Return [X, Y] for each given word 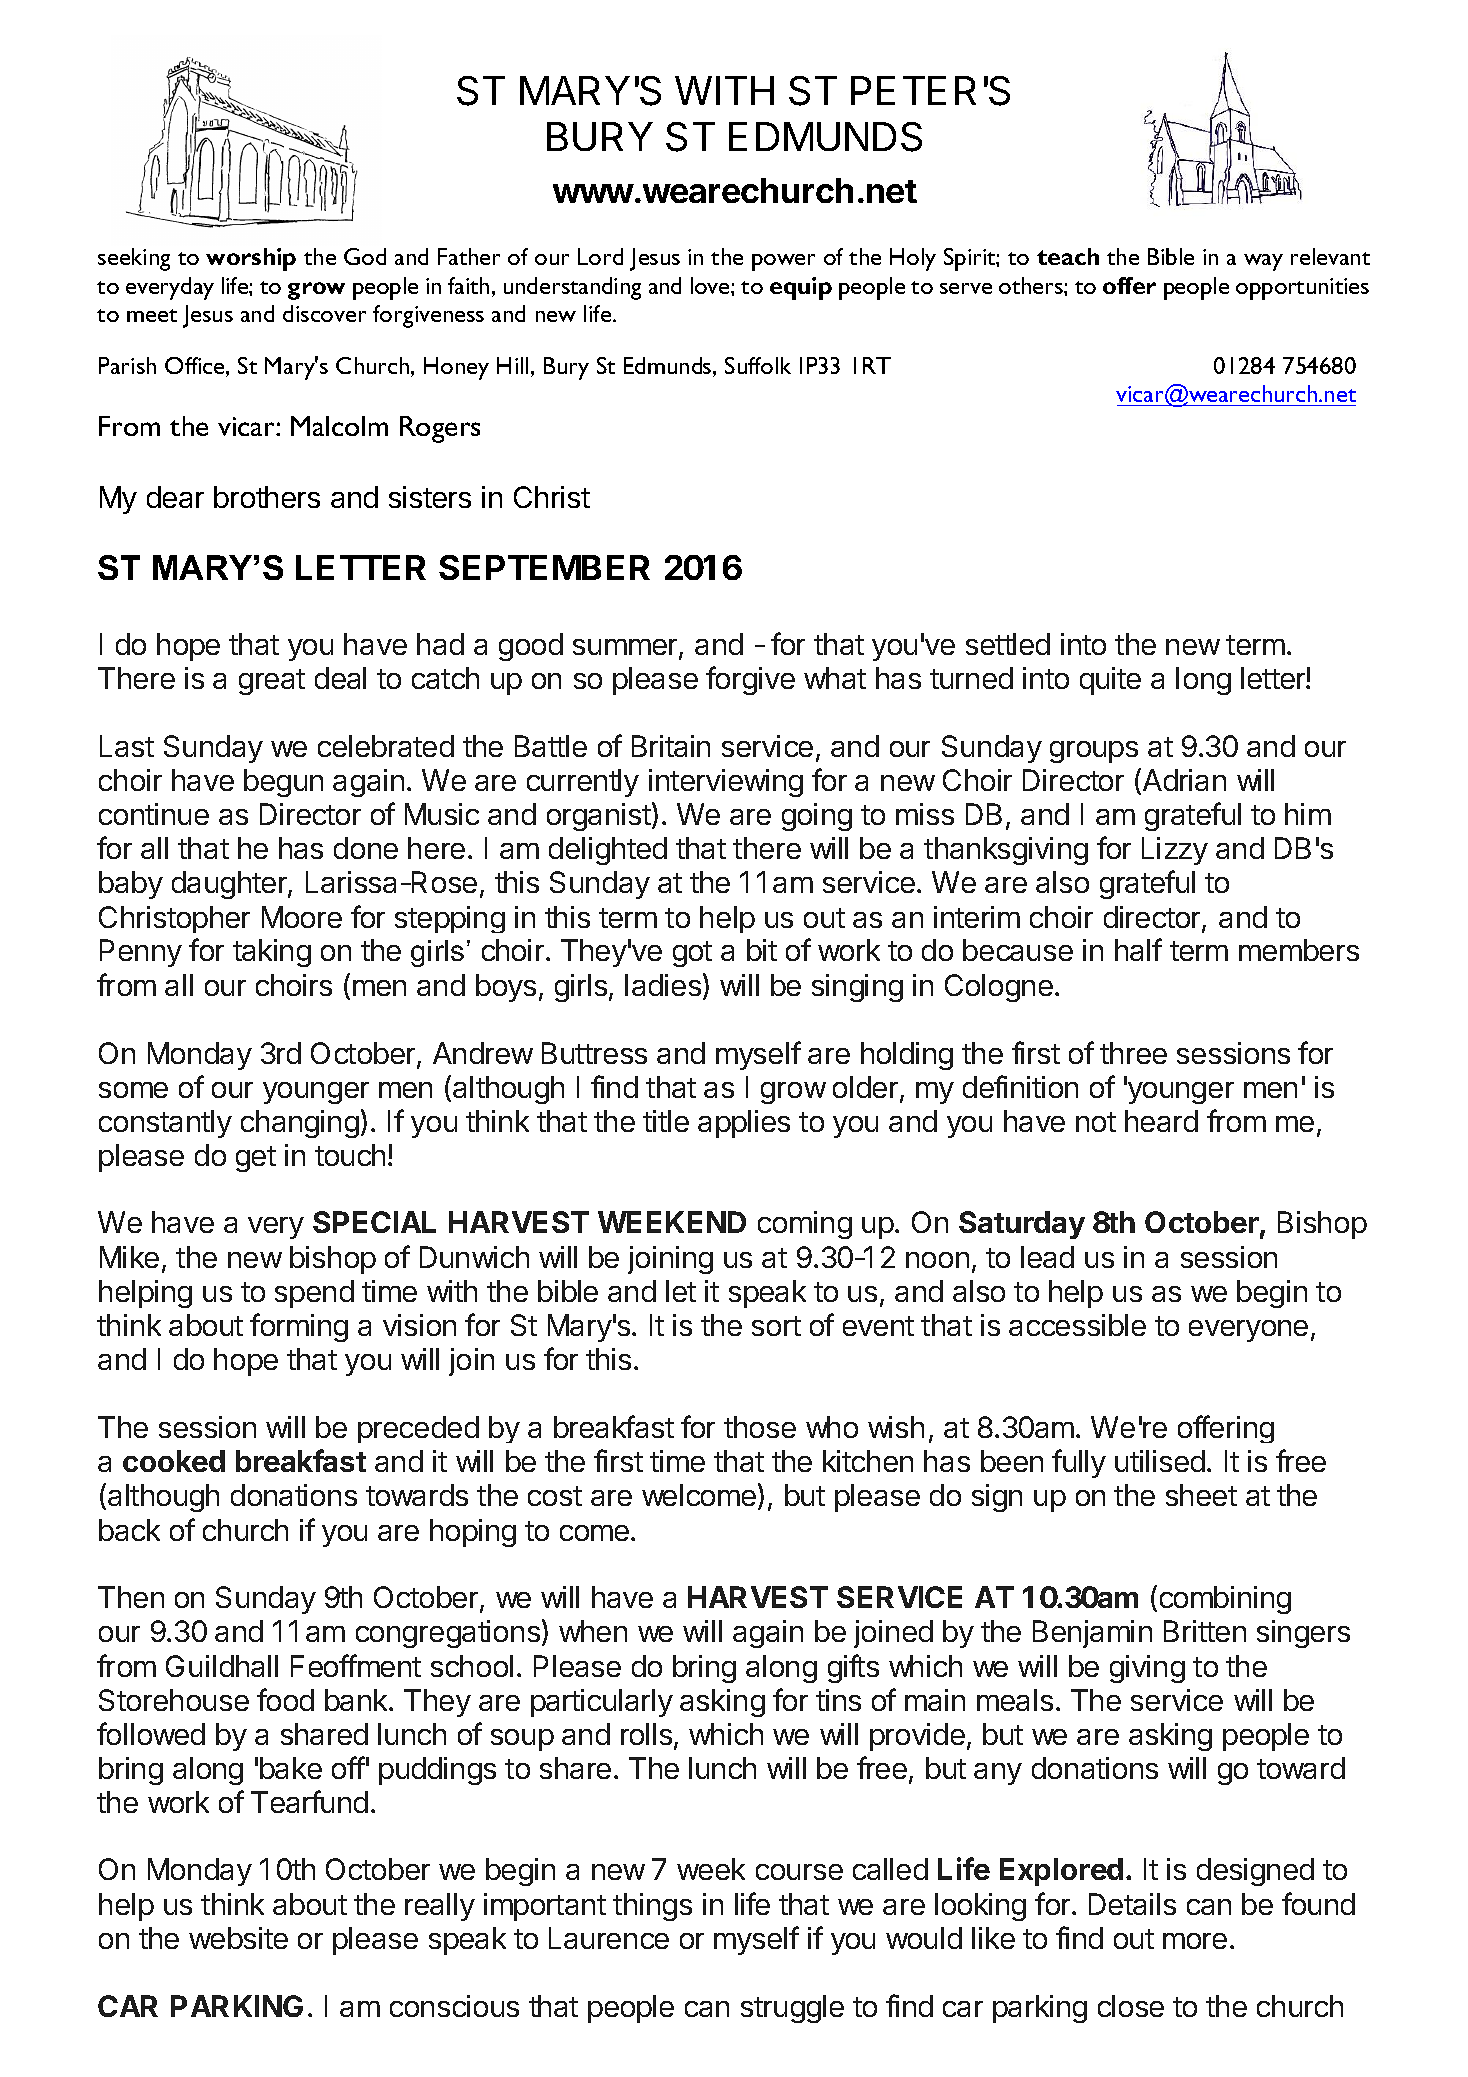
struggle [792, 2009]
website [238, 1938]
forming [299, 1327]
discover [324, 313]
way [1263, 262]
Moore [302, 917]
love [711, 285]
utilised [1161, 1461]
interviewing [726, 783]
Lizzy [1175, 851]
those [760, 1427]
